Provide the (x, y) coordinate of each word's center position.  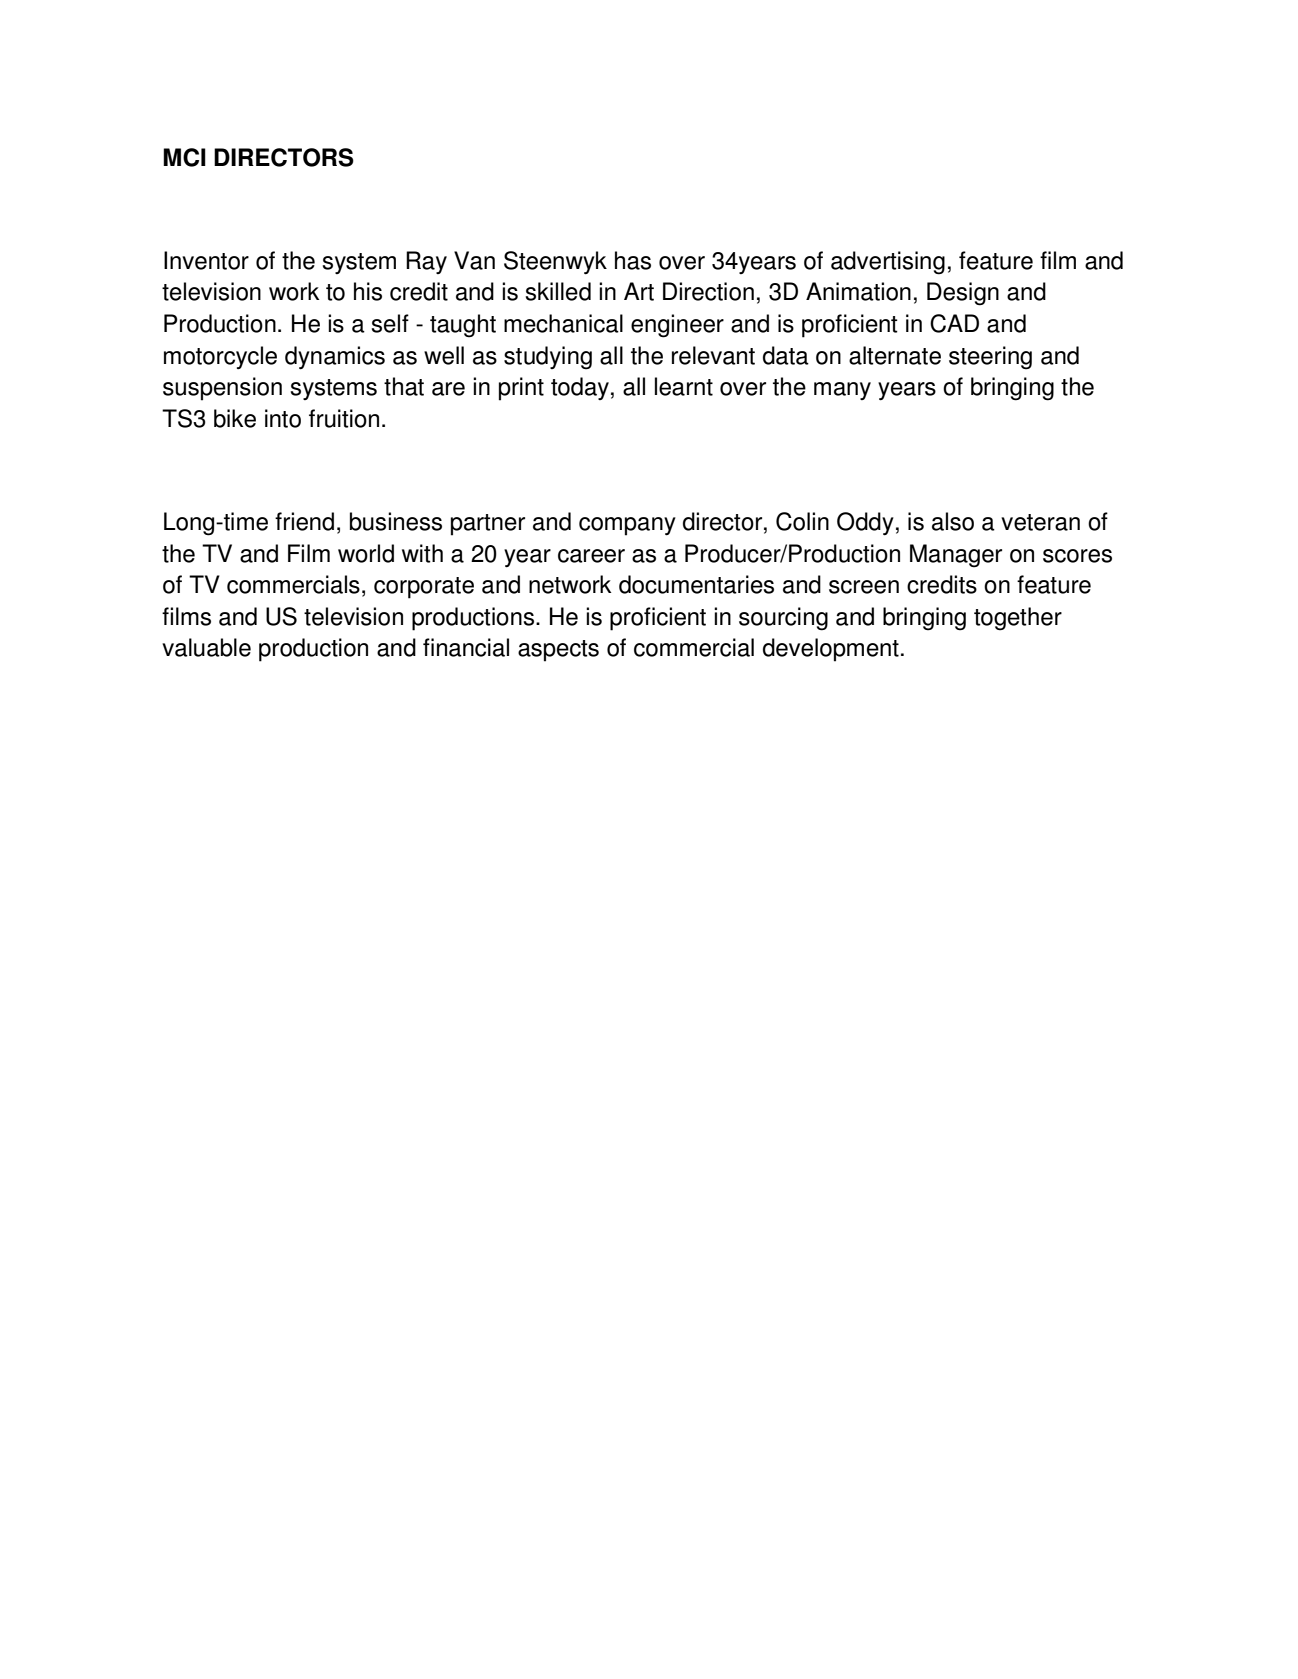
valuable (206, 647)
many (842, 391)
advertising (888, 263)
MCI (184, 157)
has (633, 260)
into (283, 418)
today (580, 388)
